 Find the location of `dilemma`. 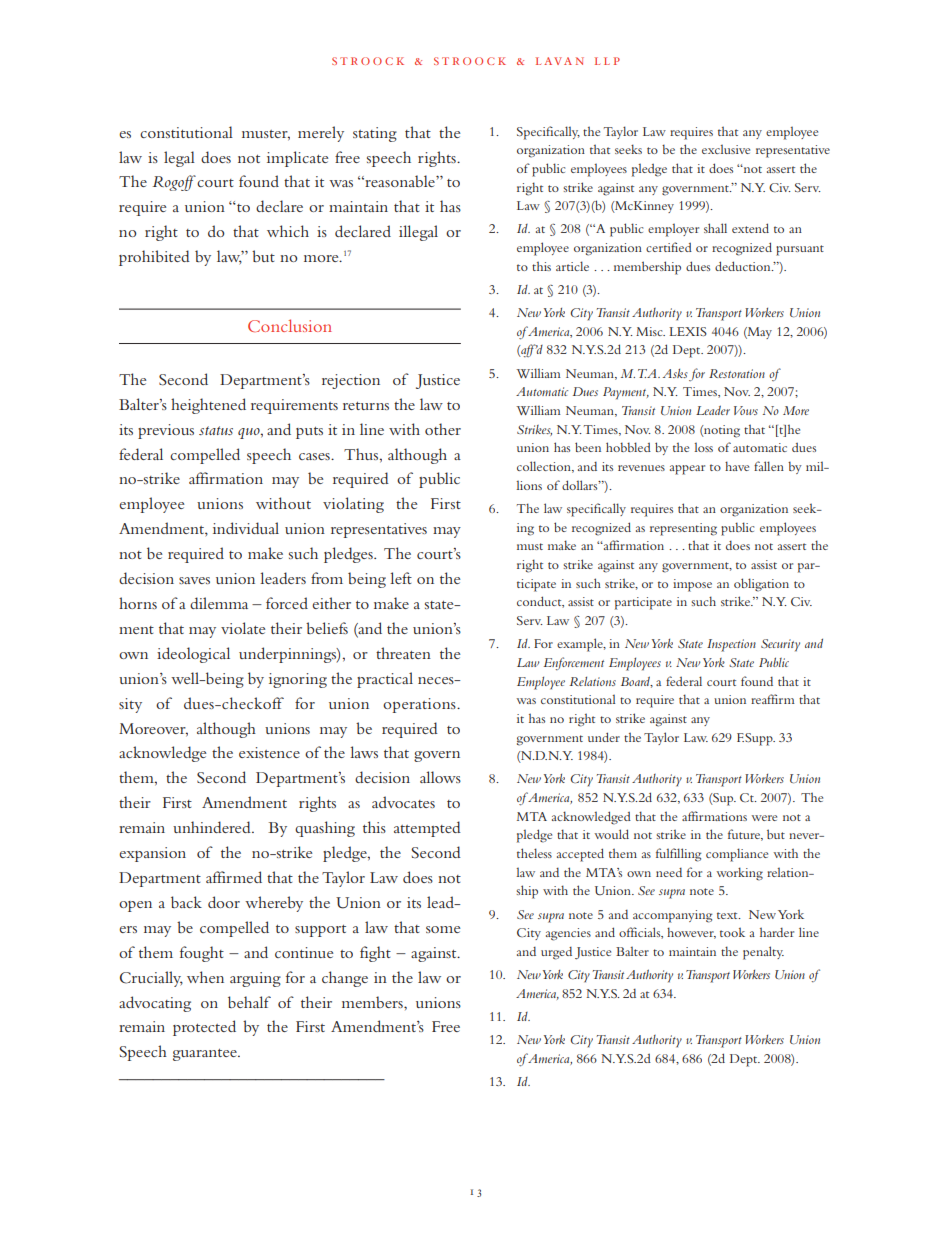

dilemma is located at coordinates (219, 603).
